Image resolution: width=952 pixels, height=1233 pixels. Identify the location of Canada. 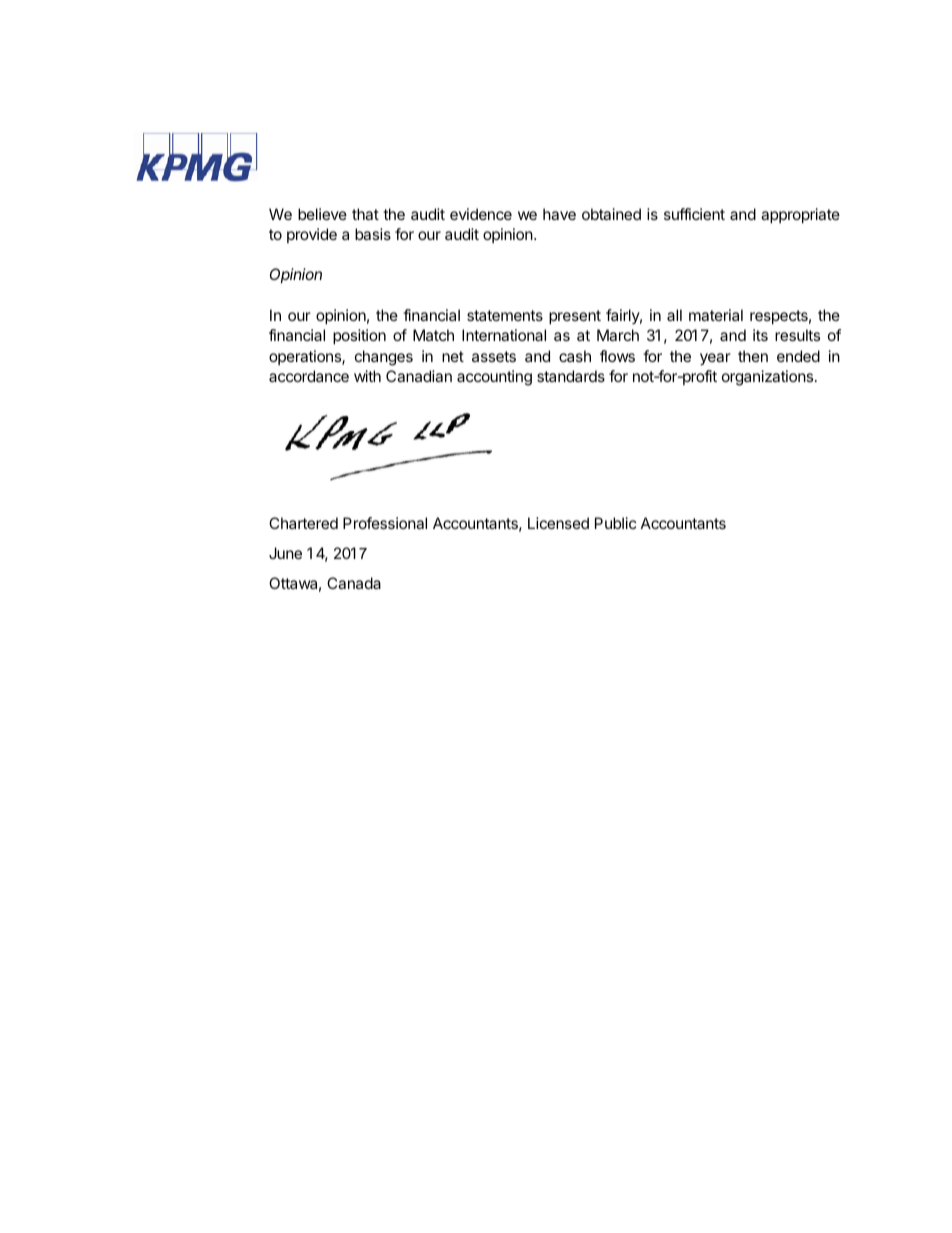
(354, 583).
